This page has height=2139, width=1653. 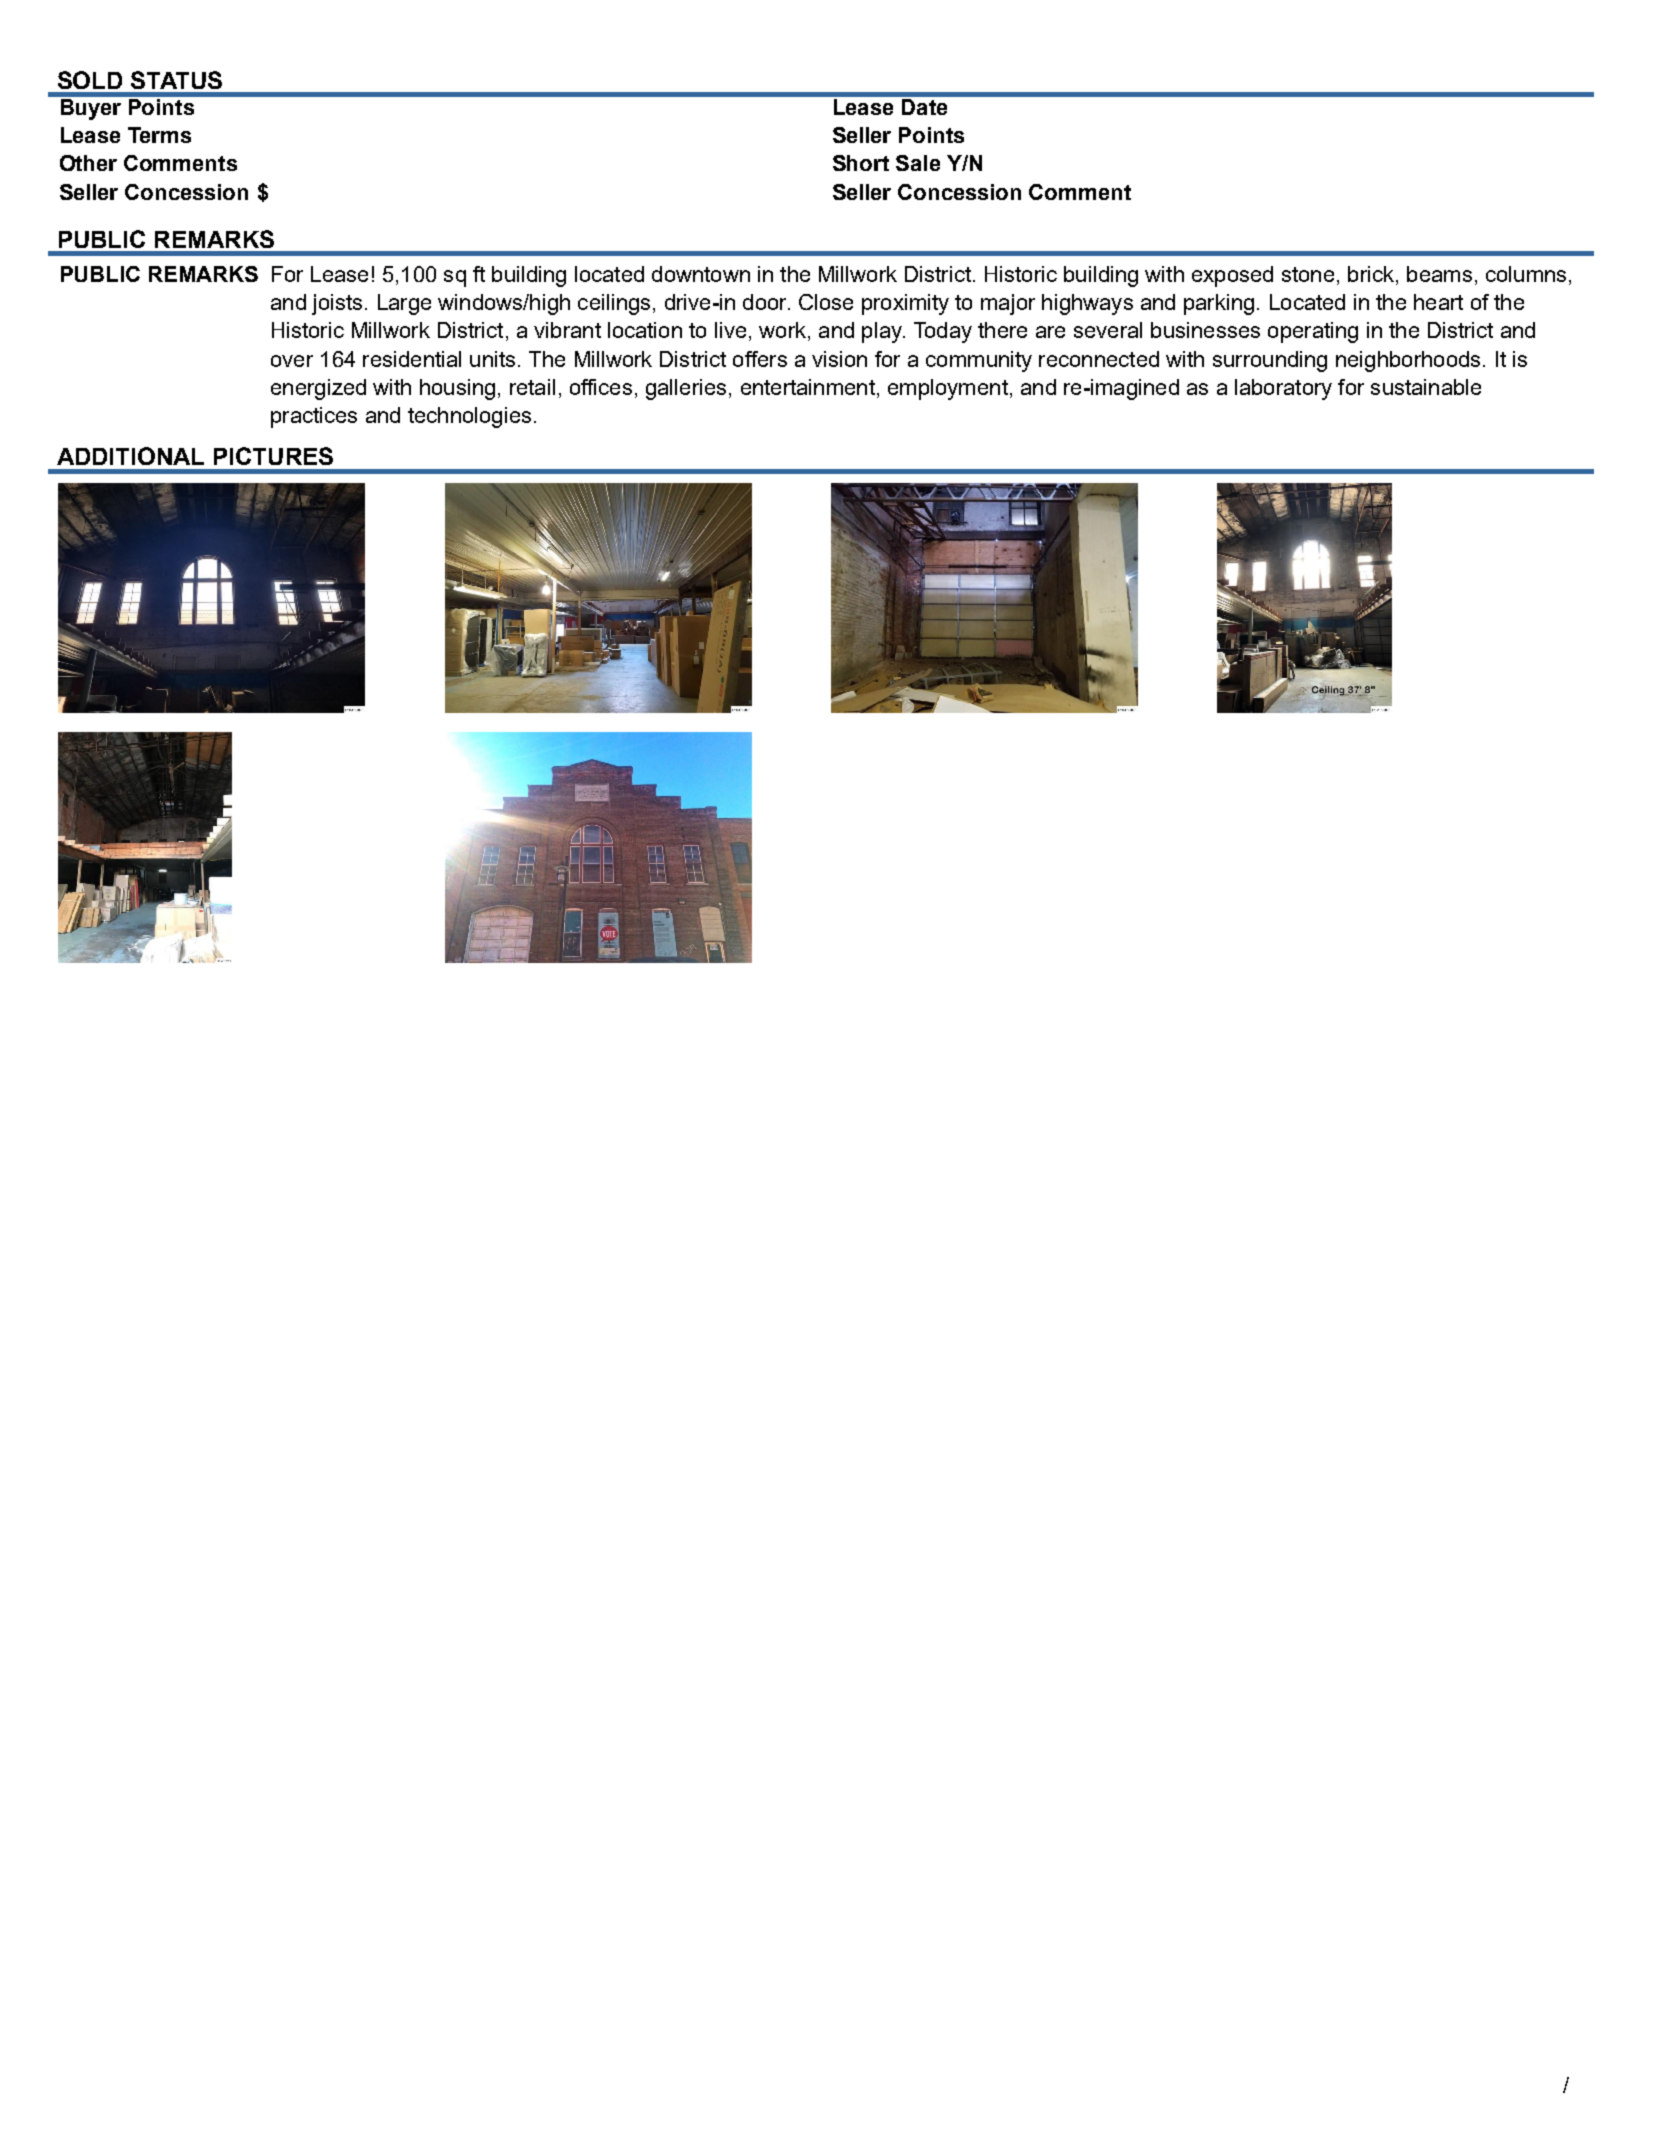 I want to click on joists, so click(x=337, y=304).
